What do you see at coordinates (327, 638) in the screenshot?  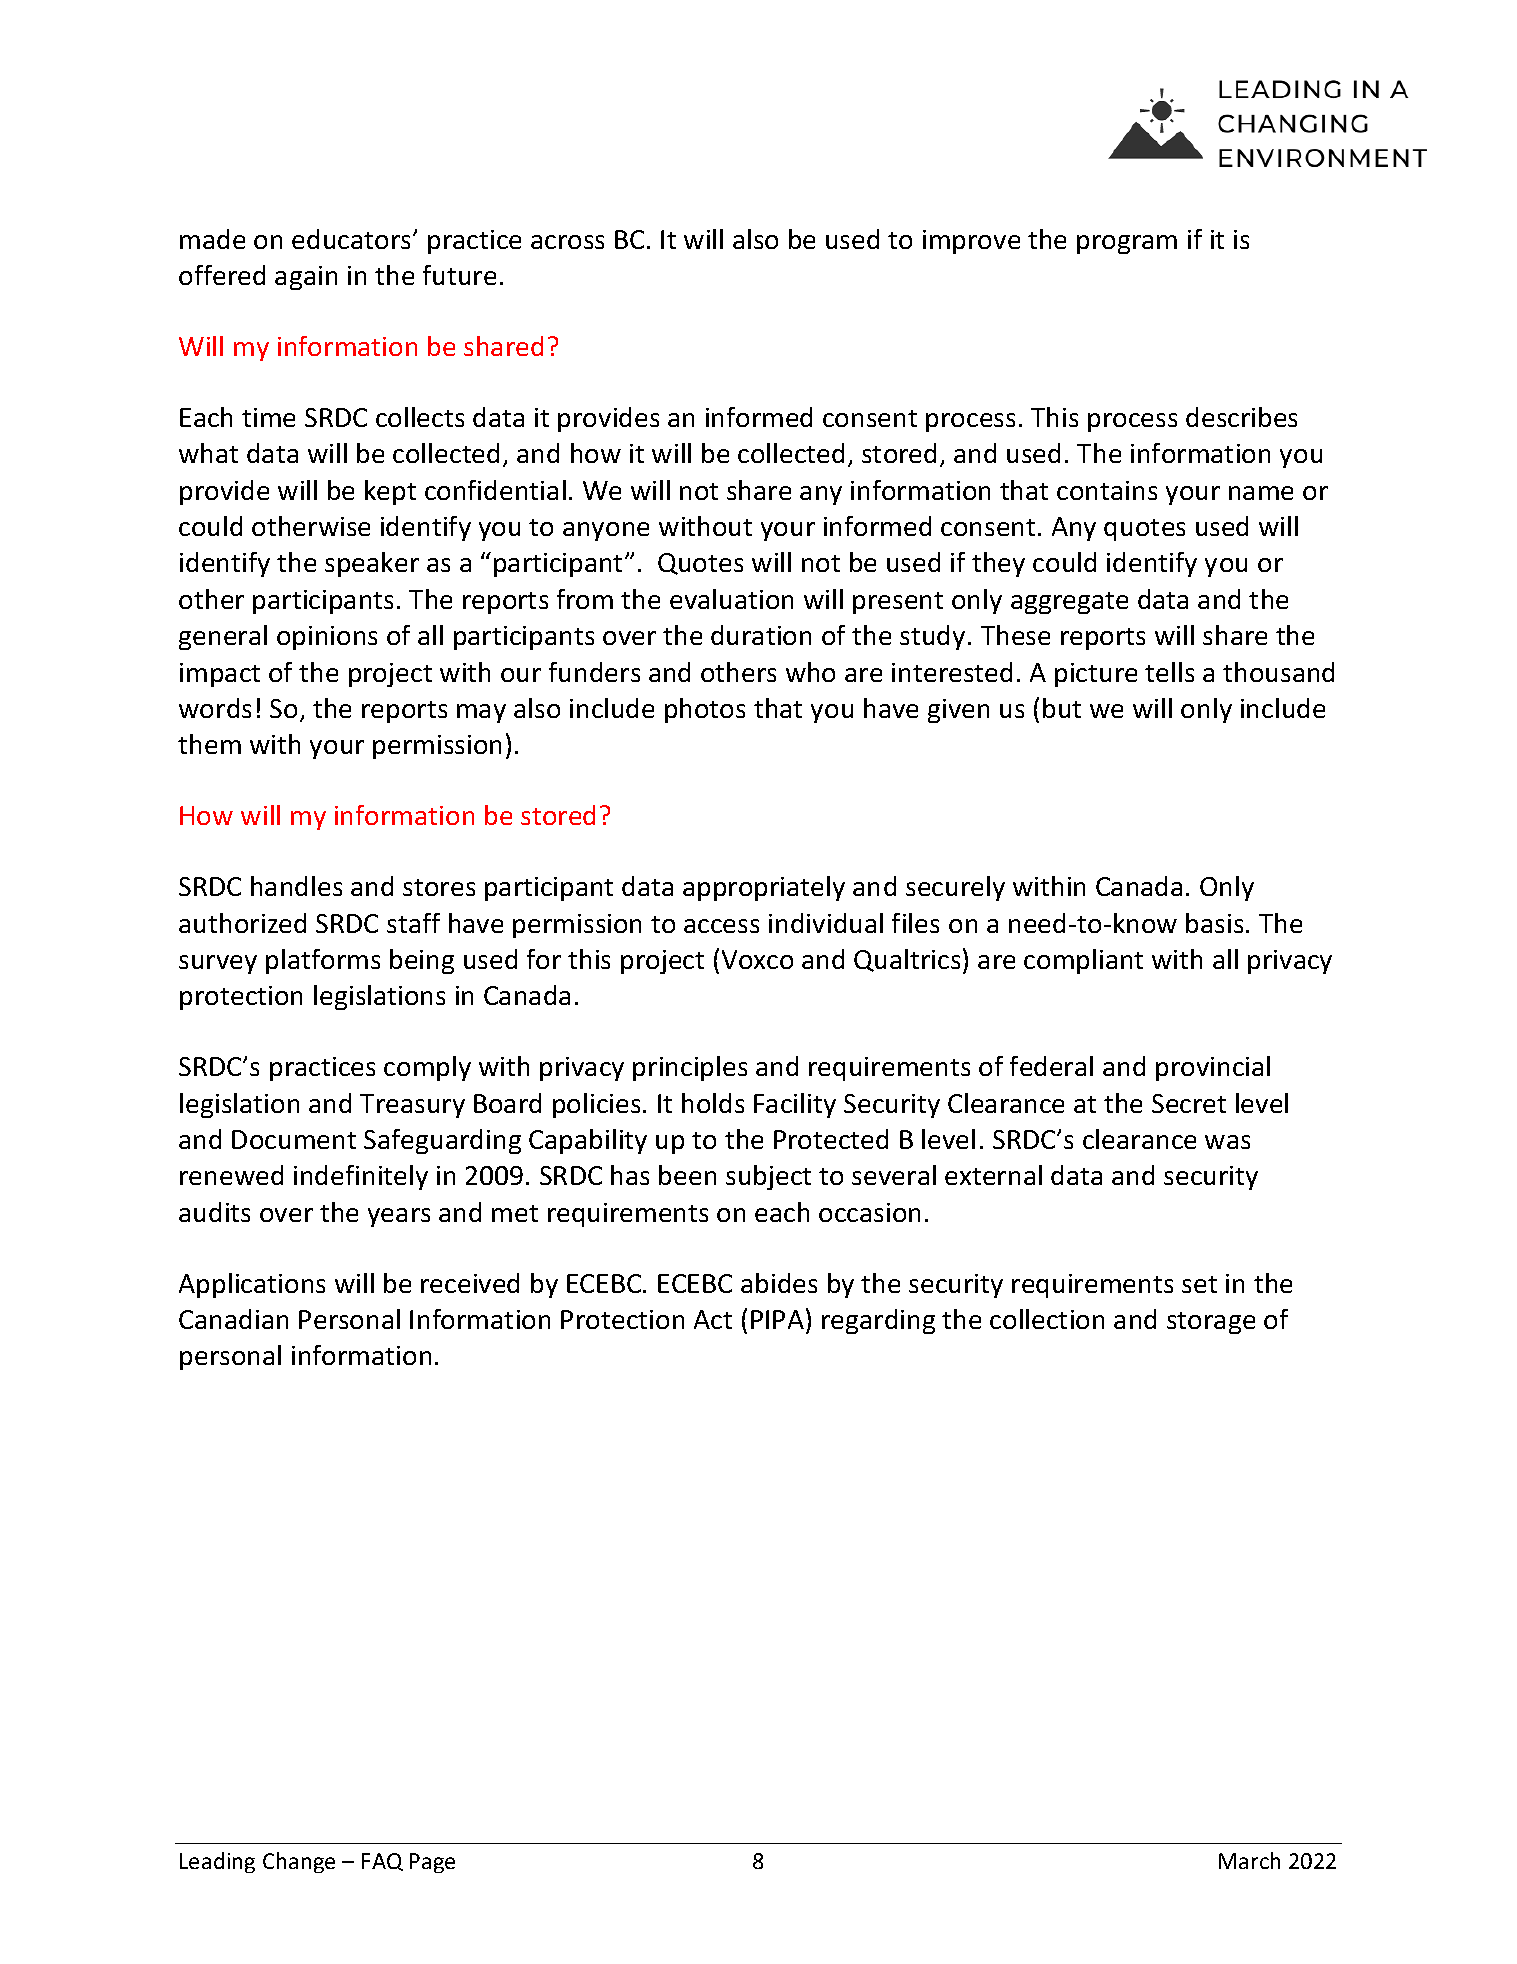 I see `opinions` at bounding box center [327, 638].
